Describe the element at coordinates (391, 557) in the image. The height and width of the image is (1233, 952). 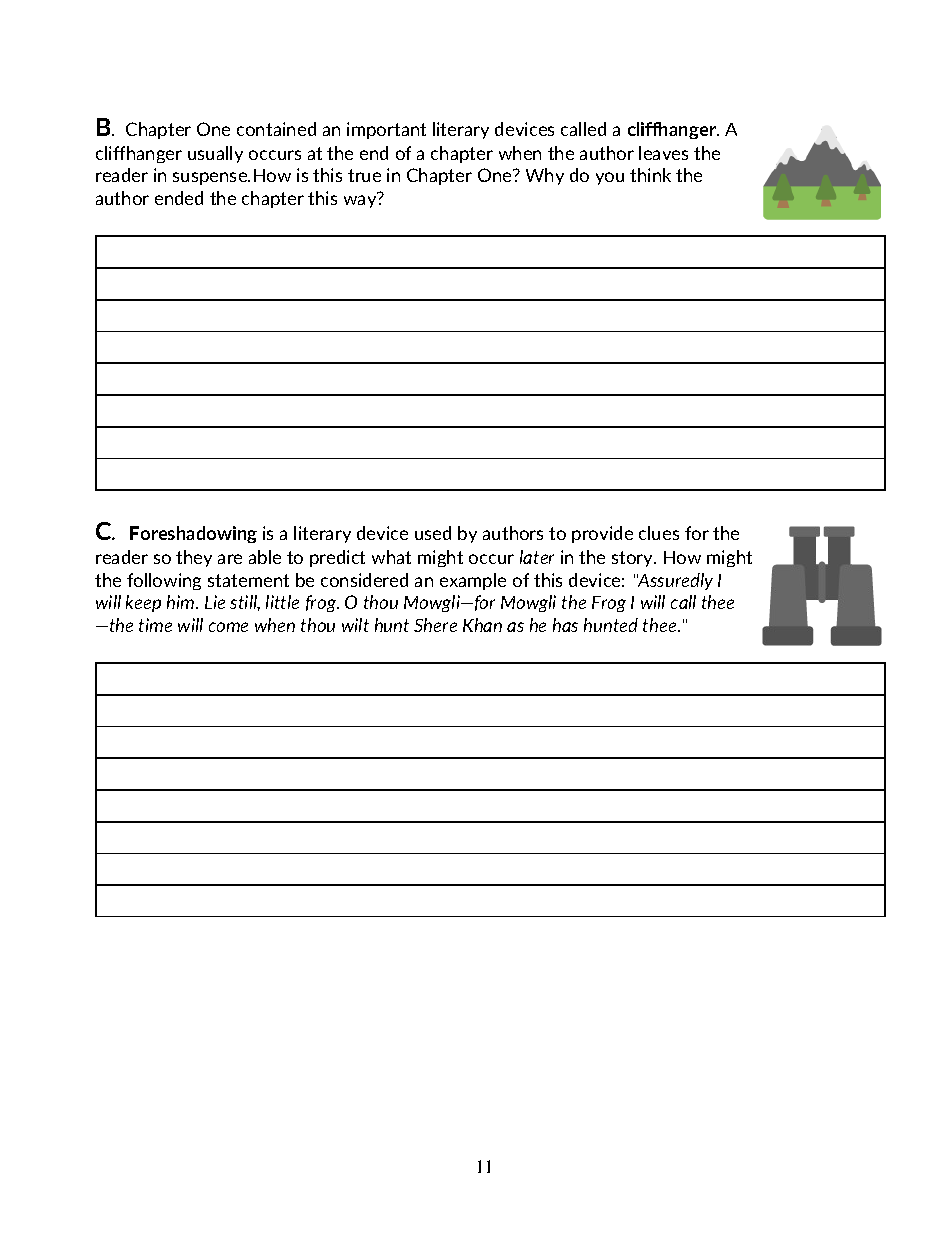
I see `what` at that location.
